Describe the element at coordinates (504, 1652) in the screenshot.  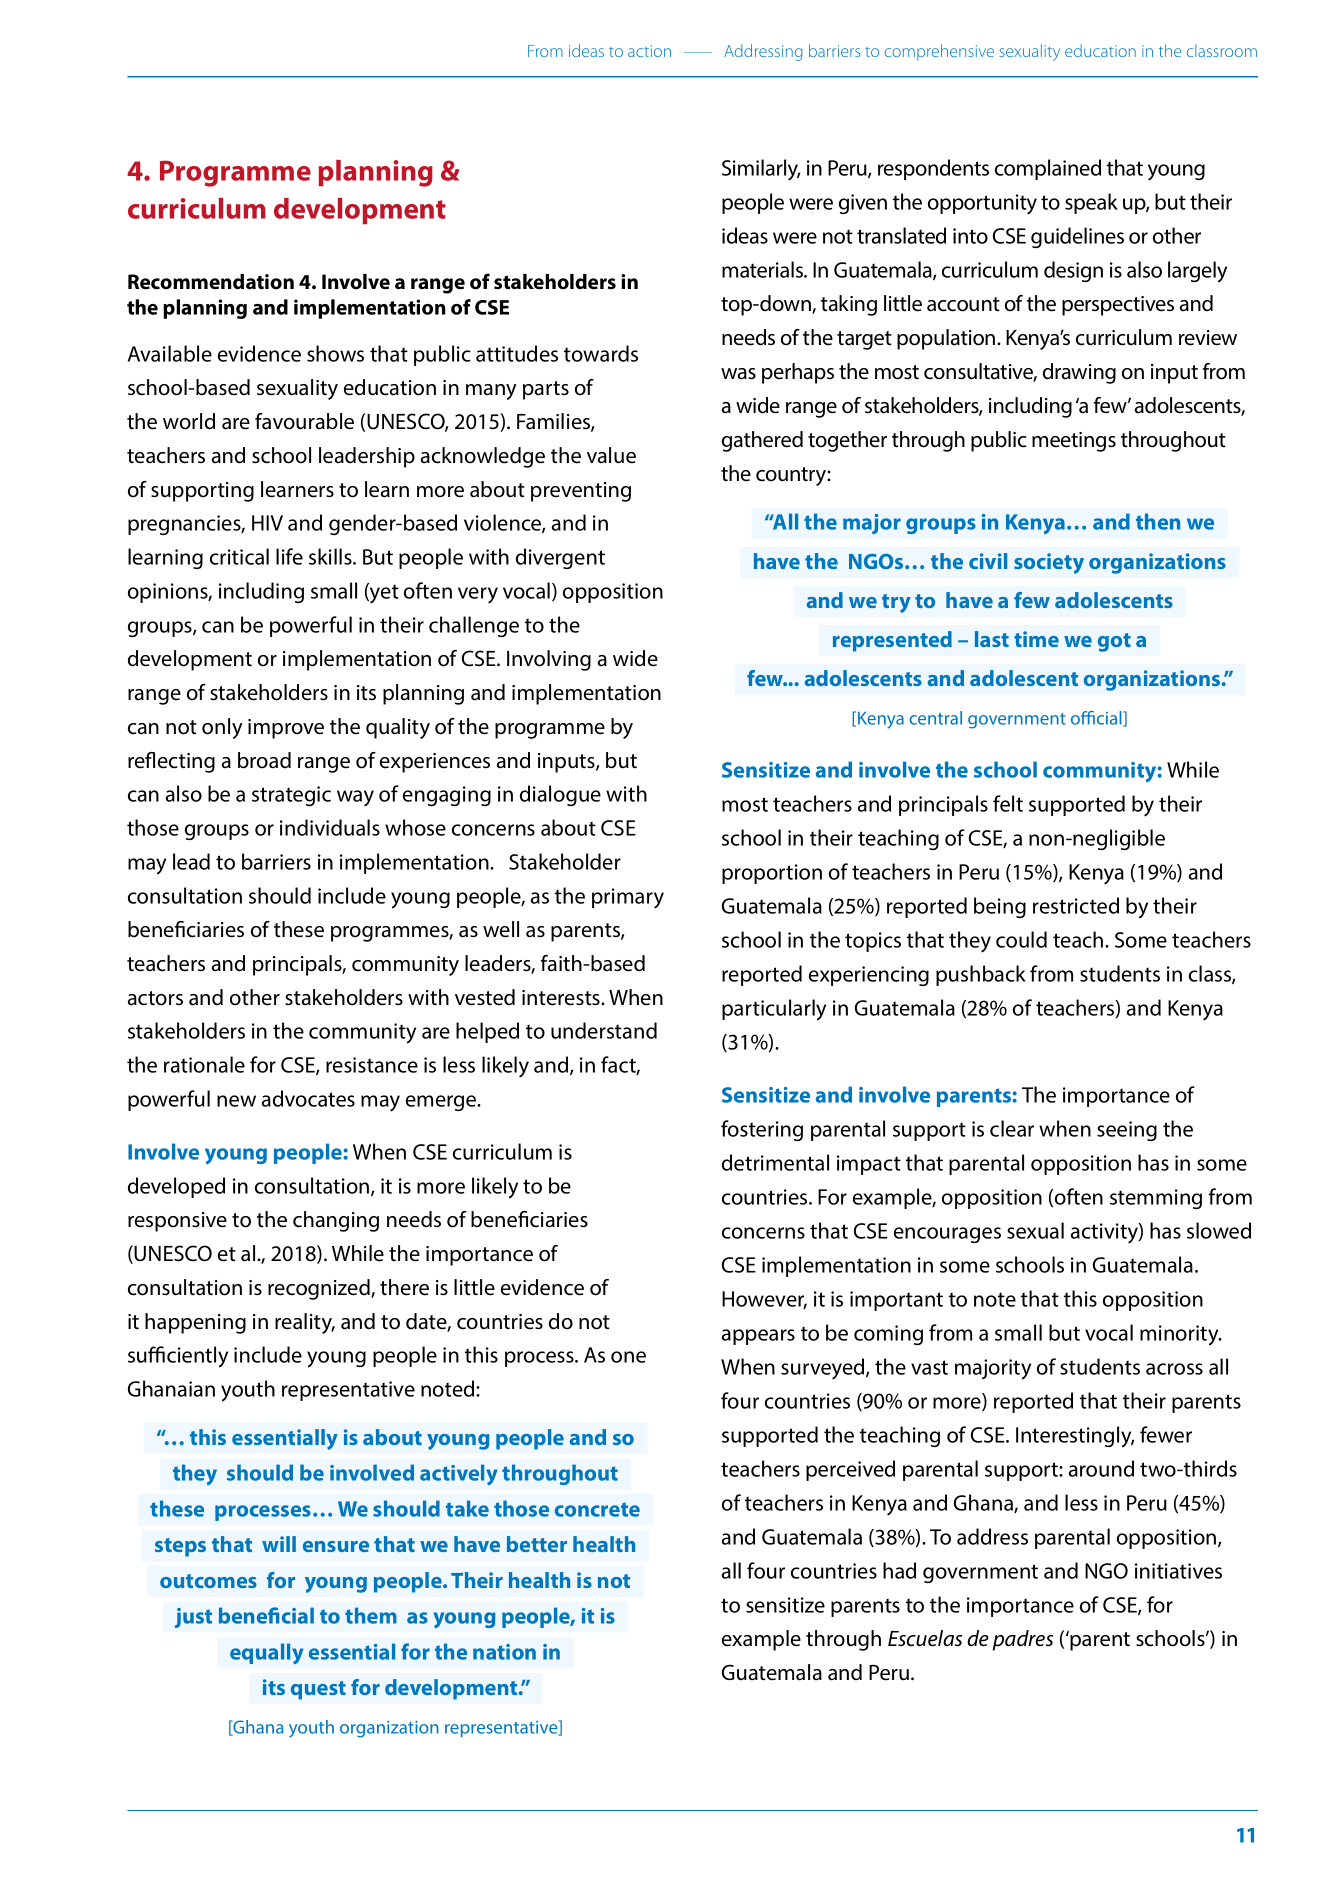
I see `nation` at that location.
